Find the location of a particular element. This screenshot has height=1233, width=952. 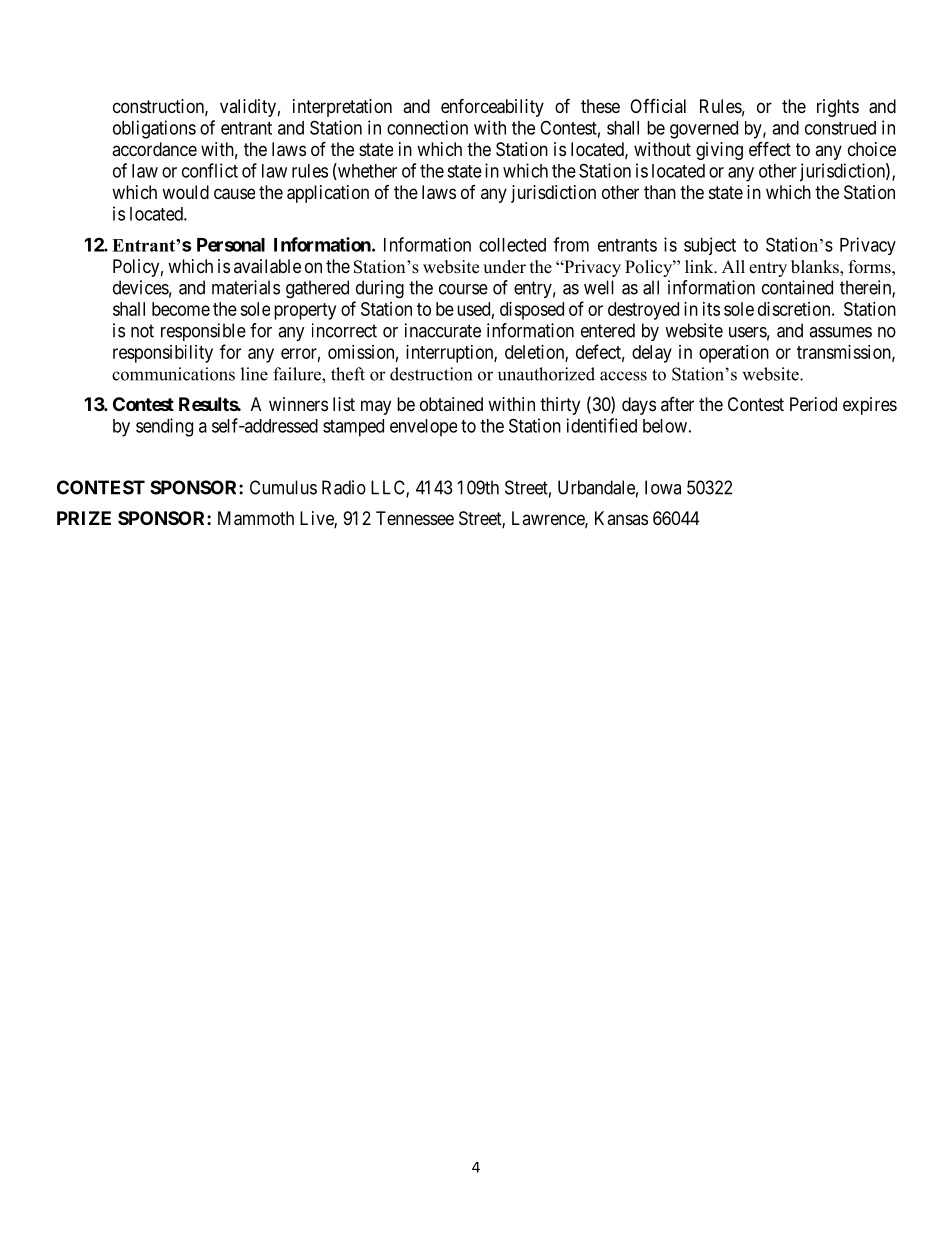

collected is located at coordinates (512, 245).
